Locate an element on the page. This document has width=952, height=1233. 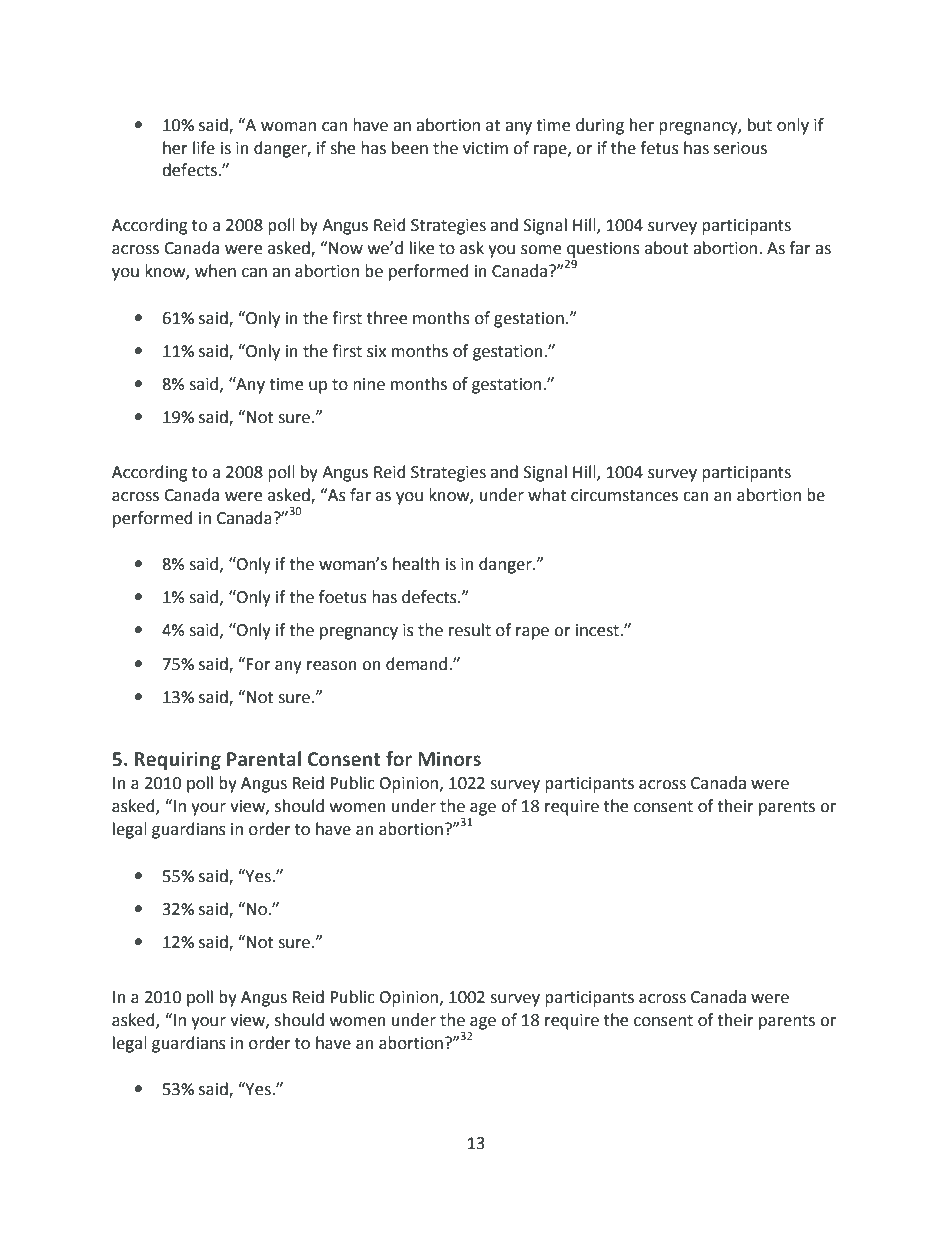
victim is located at coordinates (485, 148).
